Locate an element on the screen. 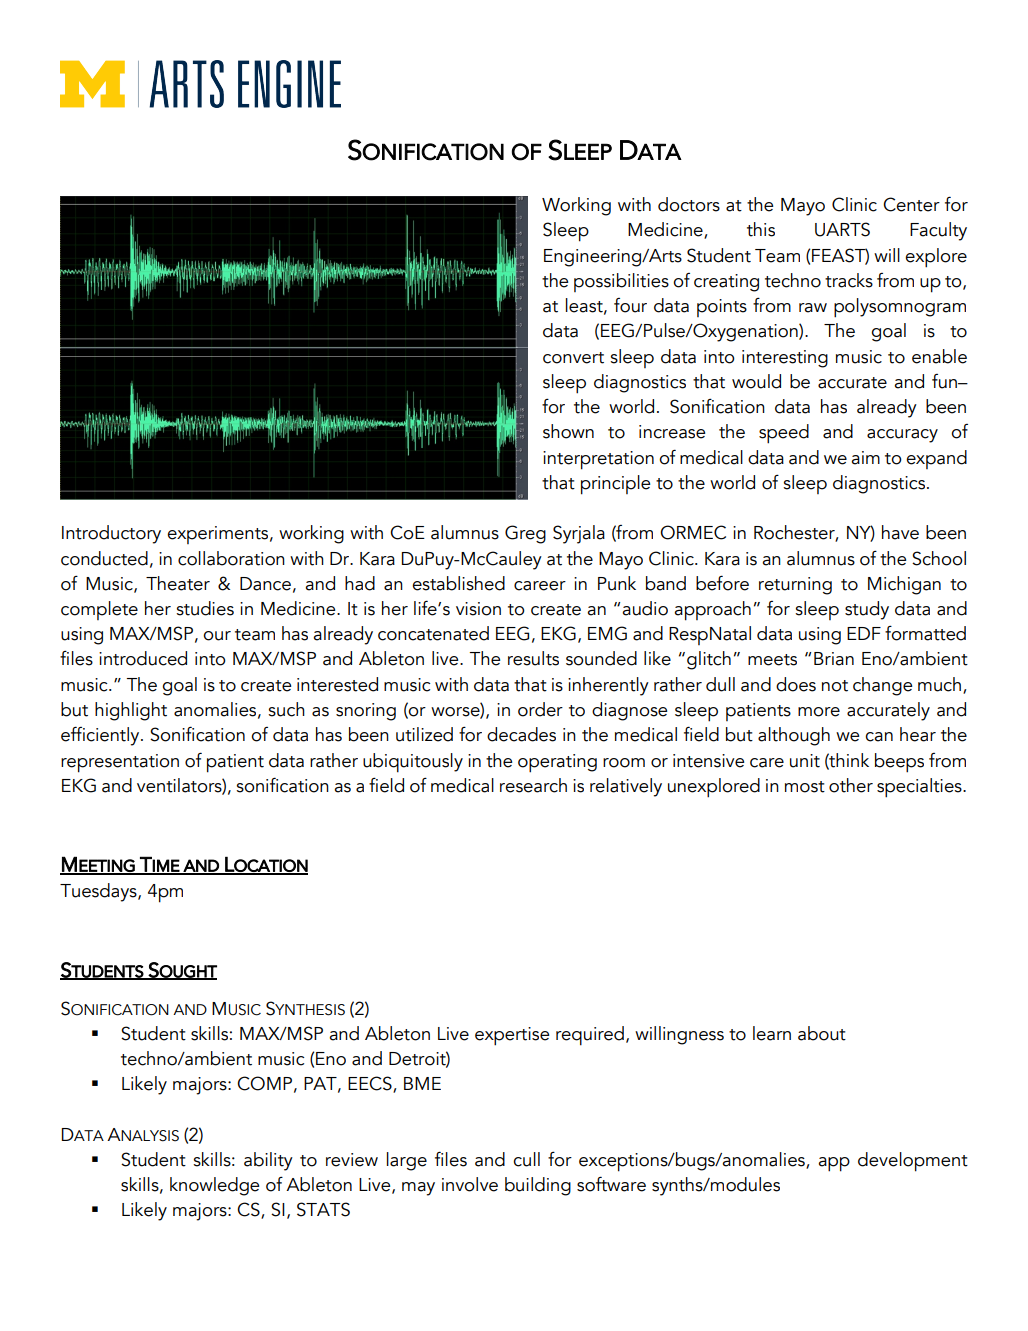 The height and width of the screenshot is (1331, 1028). building is located at coordinates (538, 1186).
